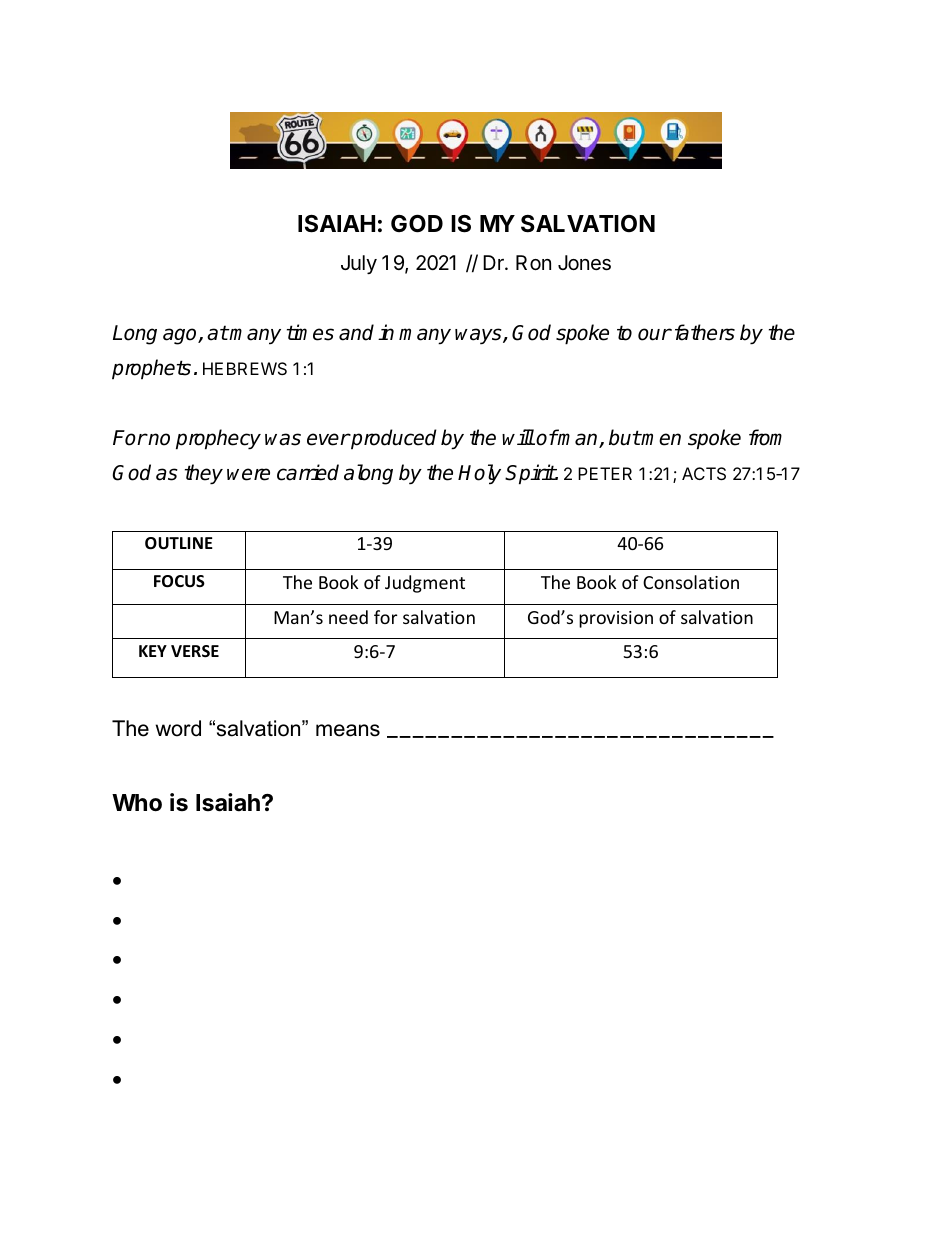  What do you see at coordinates (533, 262) in the screenshot?
I see `Ron` at bounding box center [533, 262].
